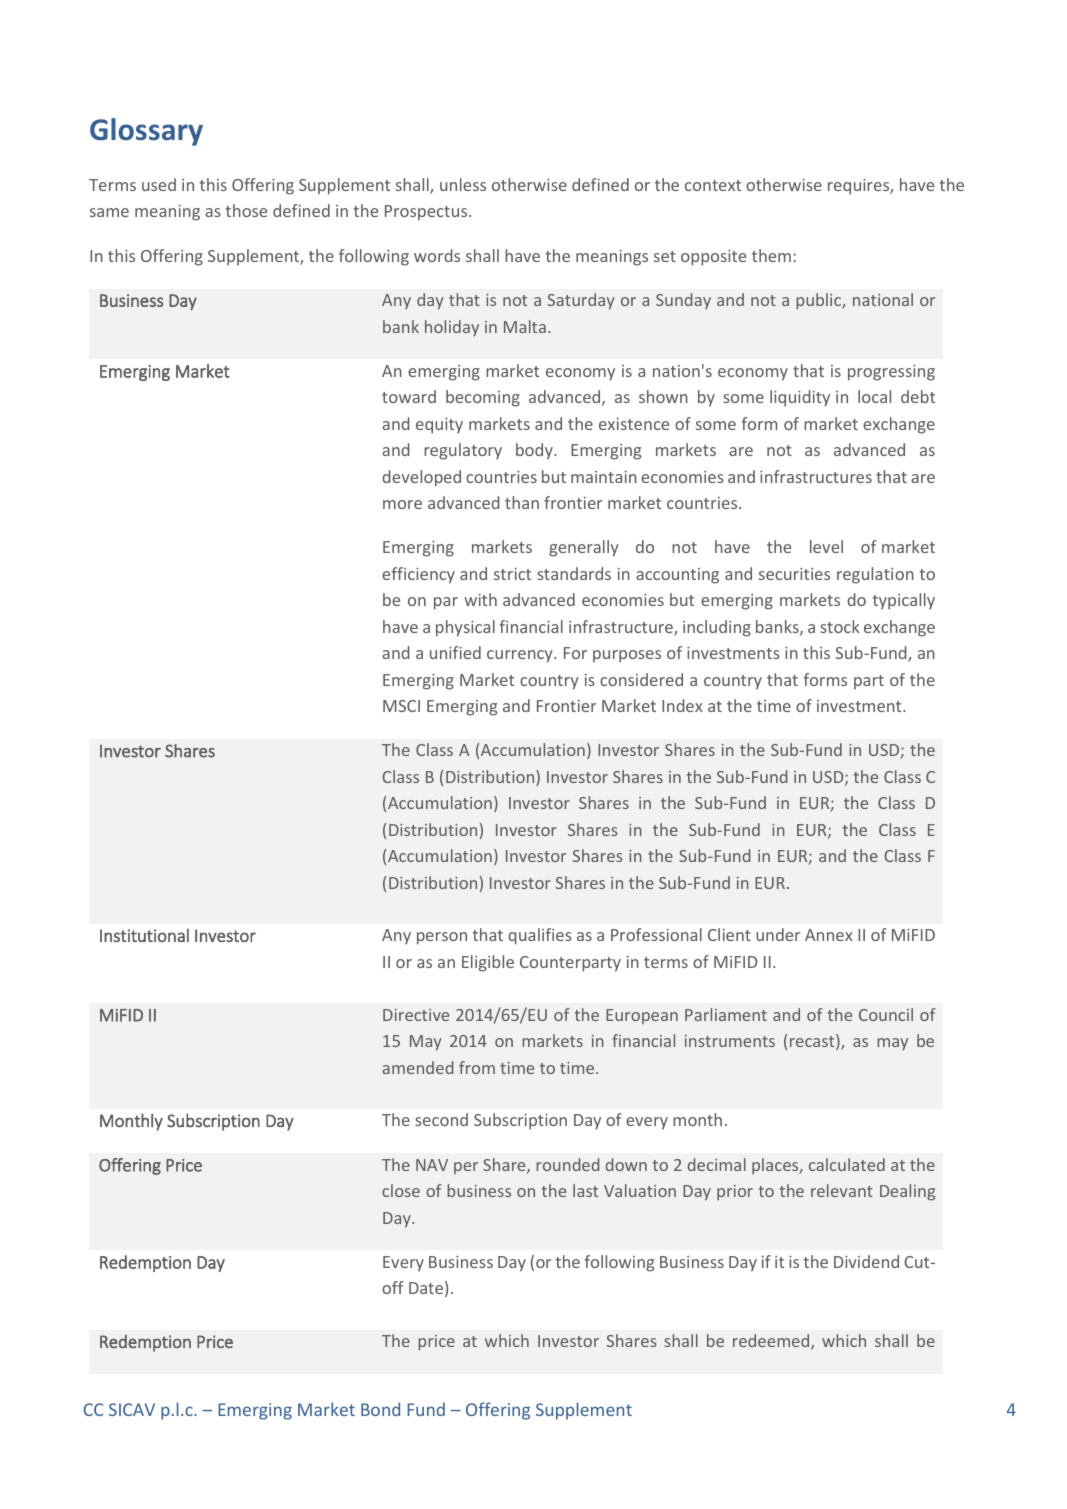  I want to click on context, so click(713, 185).
